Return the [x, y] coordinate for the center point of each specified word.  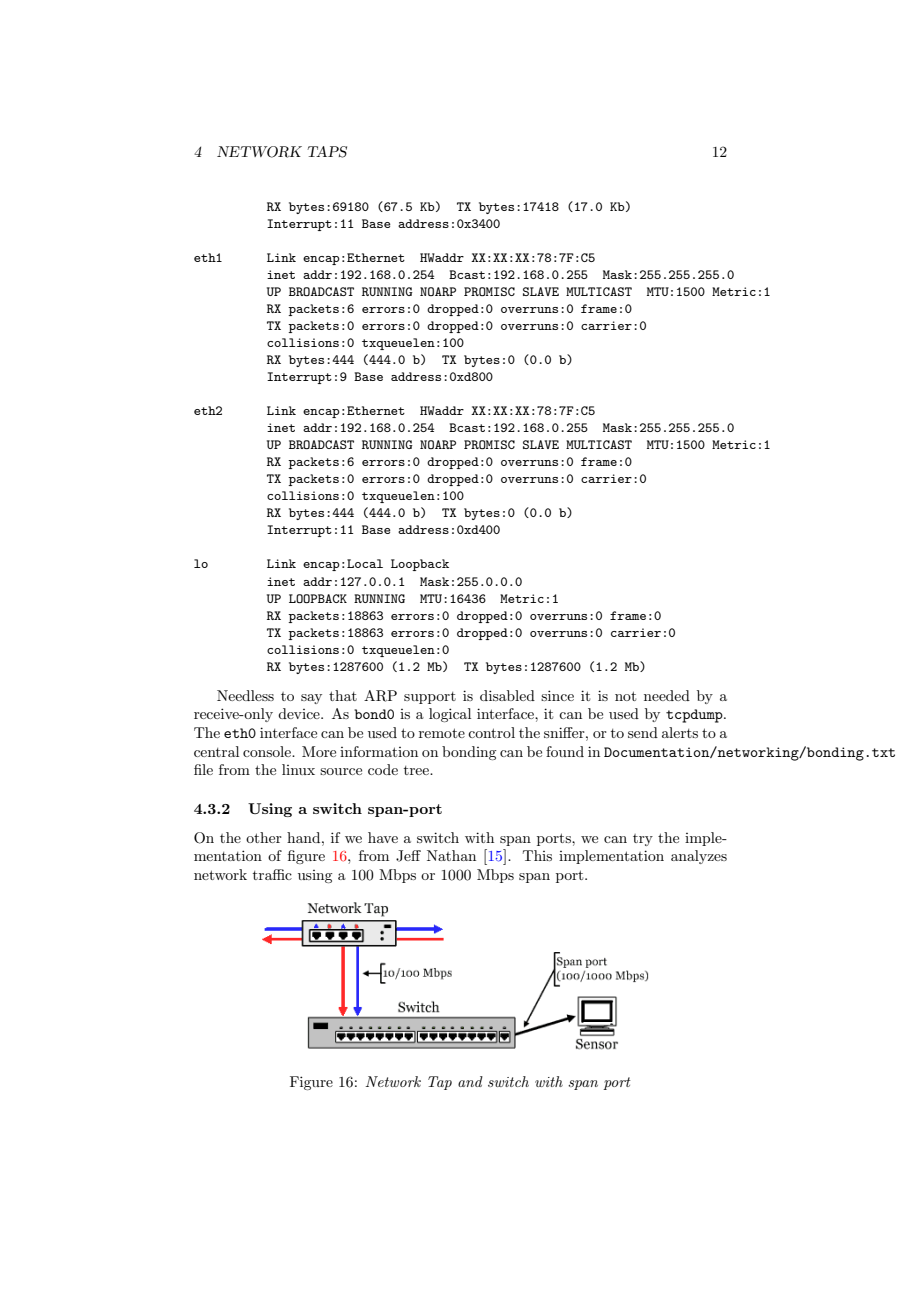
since [557, 695]
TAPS [327, 152]
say [311, 699]
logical [450, 715]
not [625, 696]
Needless [245, 695]
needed [667, 695]
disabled [507, 695]
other [264, 837]
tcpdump [695, 716]
